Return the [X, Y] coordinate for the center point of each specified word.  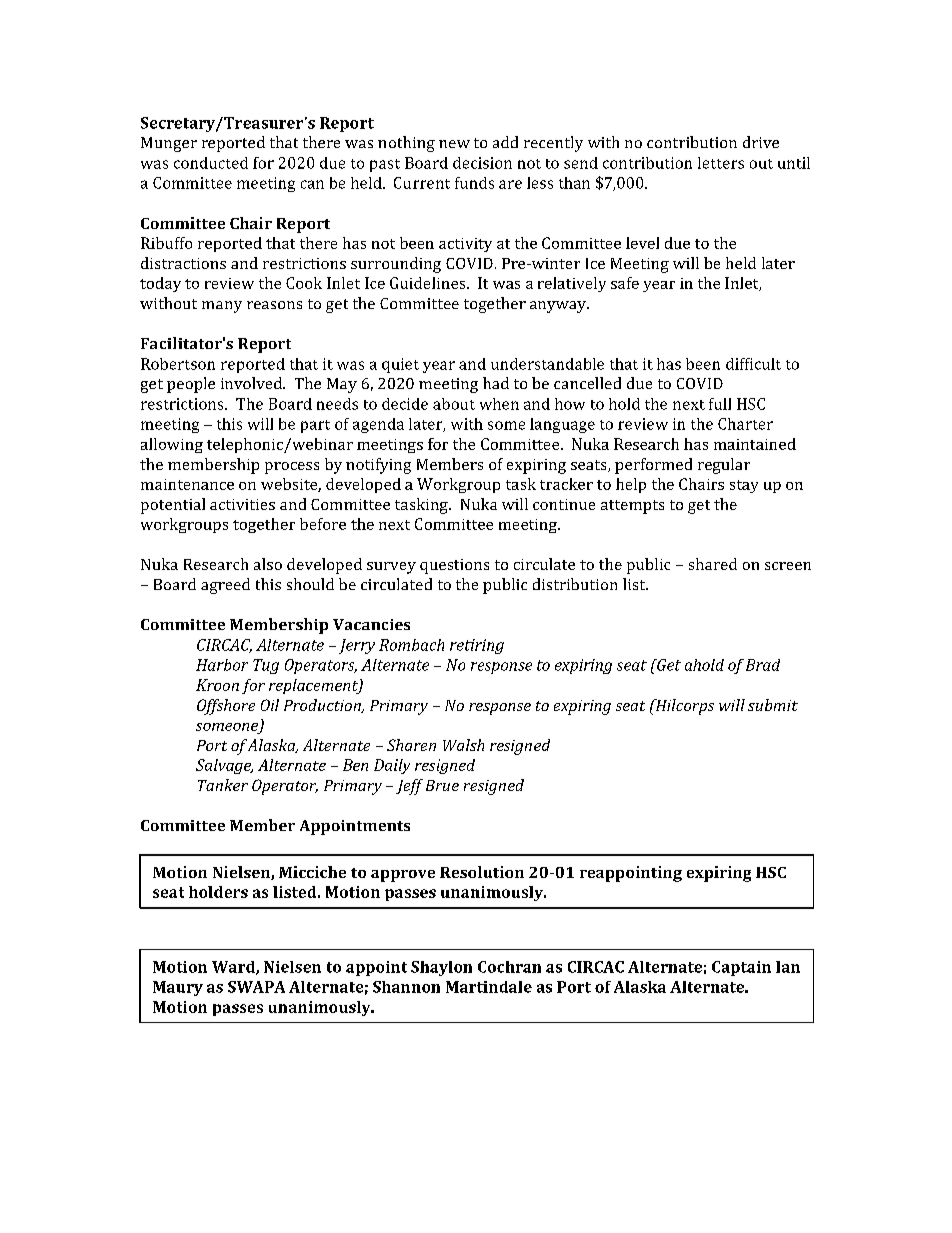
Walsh [463, 745]
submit [773, 705]
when [499, 404]
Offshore [226, 707]
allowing [172, 445]
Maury [178, 988]
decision [482, 163]
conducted [211, 163]
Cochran [509, 967]
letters [721, 163]
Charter [745, 424]
